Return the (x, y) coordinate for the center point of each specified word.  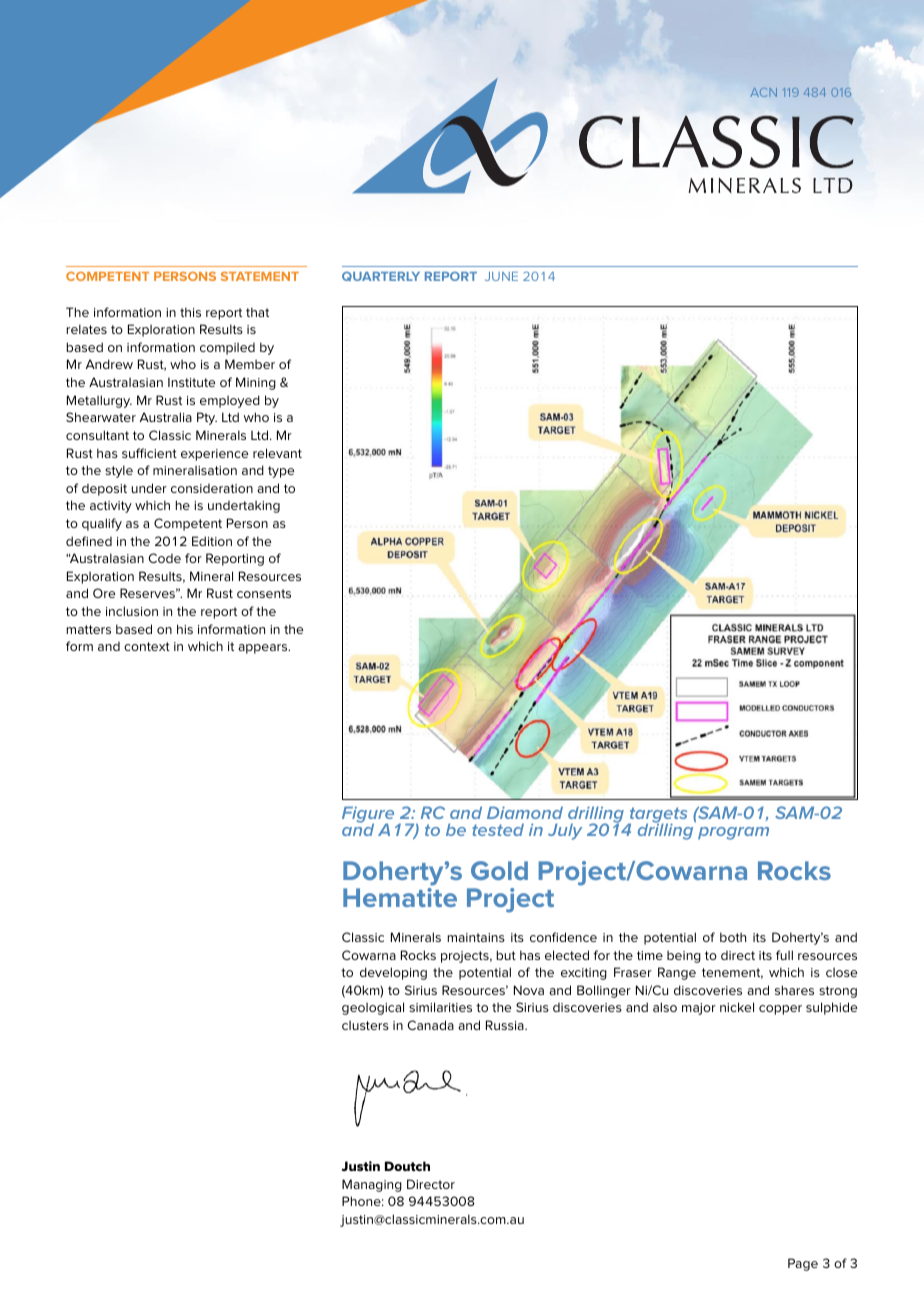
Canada (430, 1025)
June (501, 276)
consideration (212, 488)
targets (657, 816)
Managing (372, 1185)
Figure (368, 815)
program (733, 833)
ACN (764, 92)
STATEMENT (260, 276)
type (281, 472)
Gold (499, 870)
